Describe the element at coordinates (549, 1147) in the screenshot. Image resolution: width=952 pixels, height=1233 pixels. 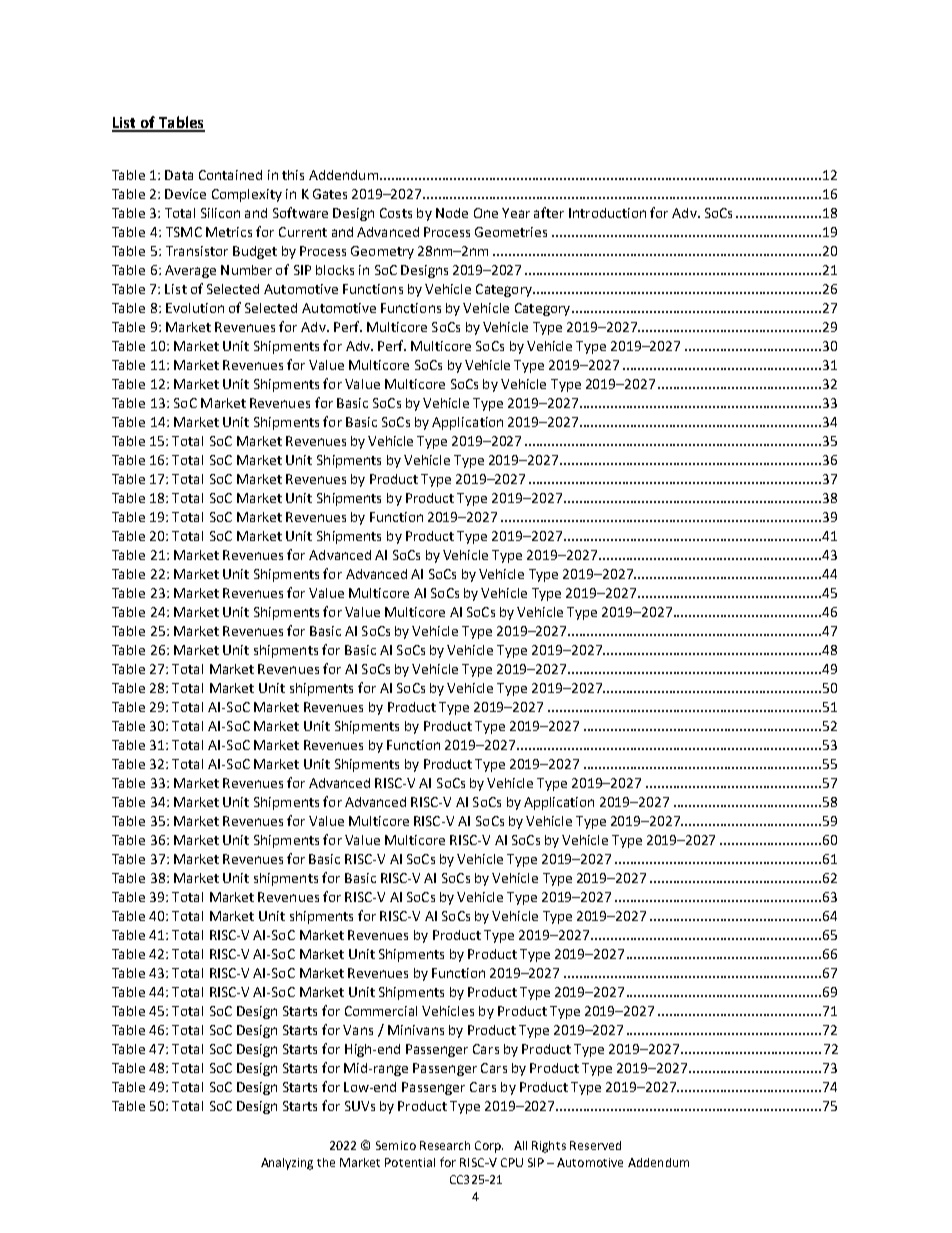
I see `Rights` at that location.
